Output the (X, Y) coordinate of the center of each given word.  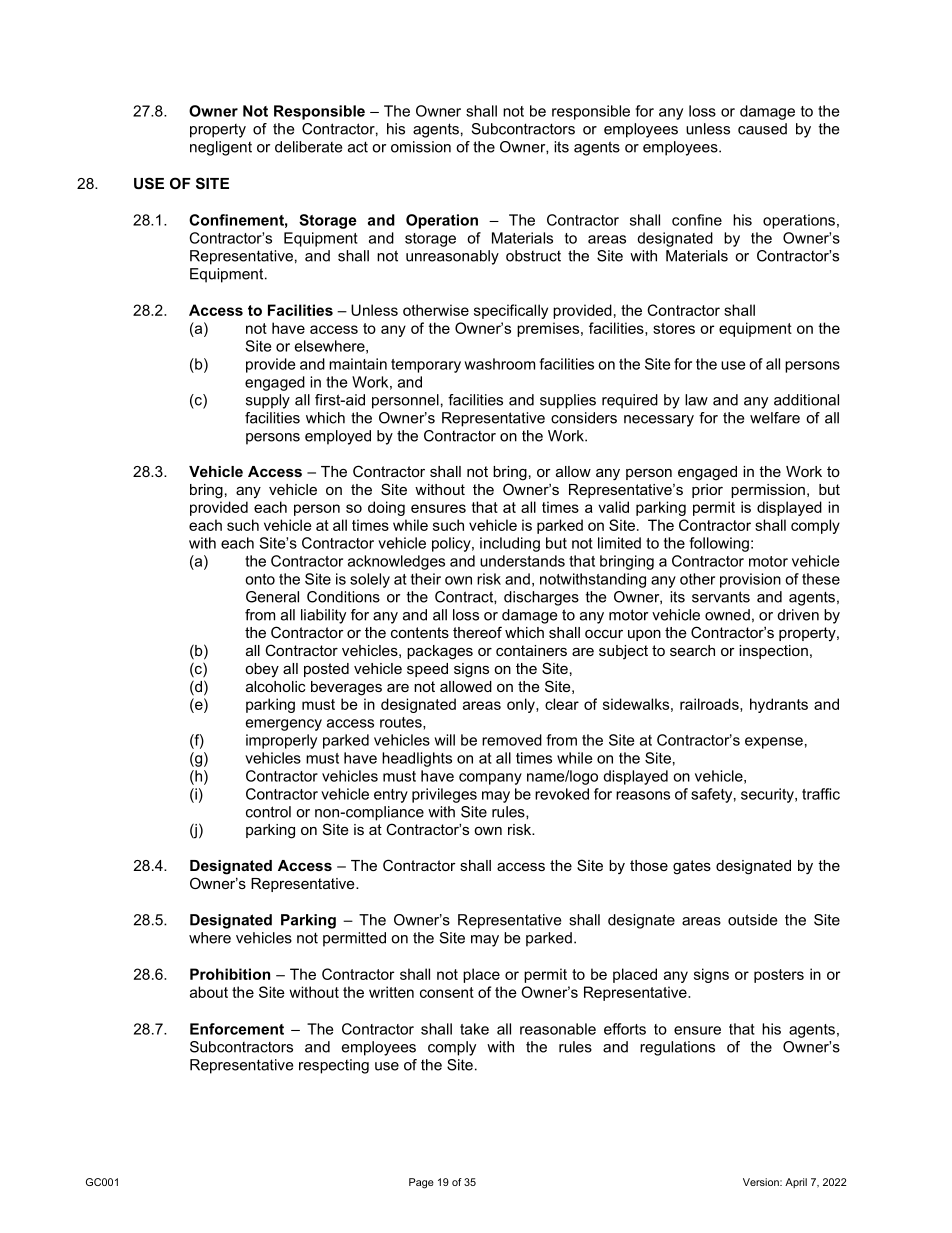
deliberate (308, 147)
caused (762, 129)
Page (421, 1183)
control (268, 812)
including (510, 544)
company (490, 779)
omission (421, 147)
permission (768, 491)
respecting (334, 1066)
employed (338, 437)
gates (692, 867)
